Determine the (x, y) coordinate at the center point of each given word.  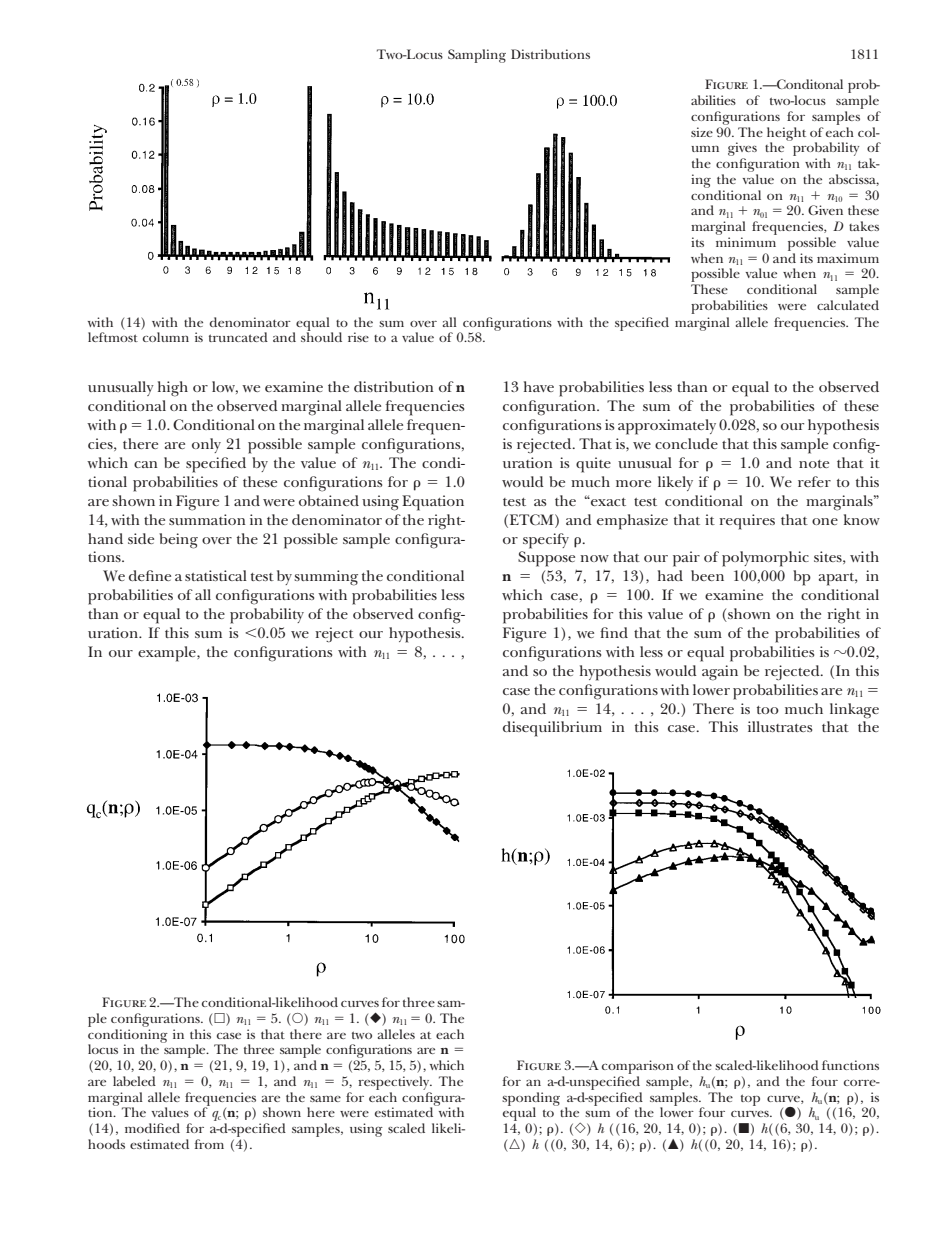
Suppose (546, 559)
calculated (848, 305)
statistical (216, 575)
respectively (395, 1083)
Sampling (477, 56)
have (539, 386)
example (168, 654)
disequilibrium (552, 729)
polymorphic (765, 559)
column (166, 337)
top (750, 1100)
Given (825, 210)
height (786, 135)
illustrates (780, 726)
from (209, 1144)
